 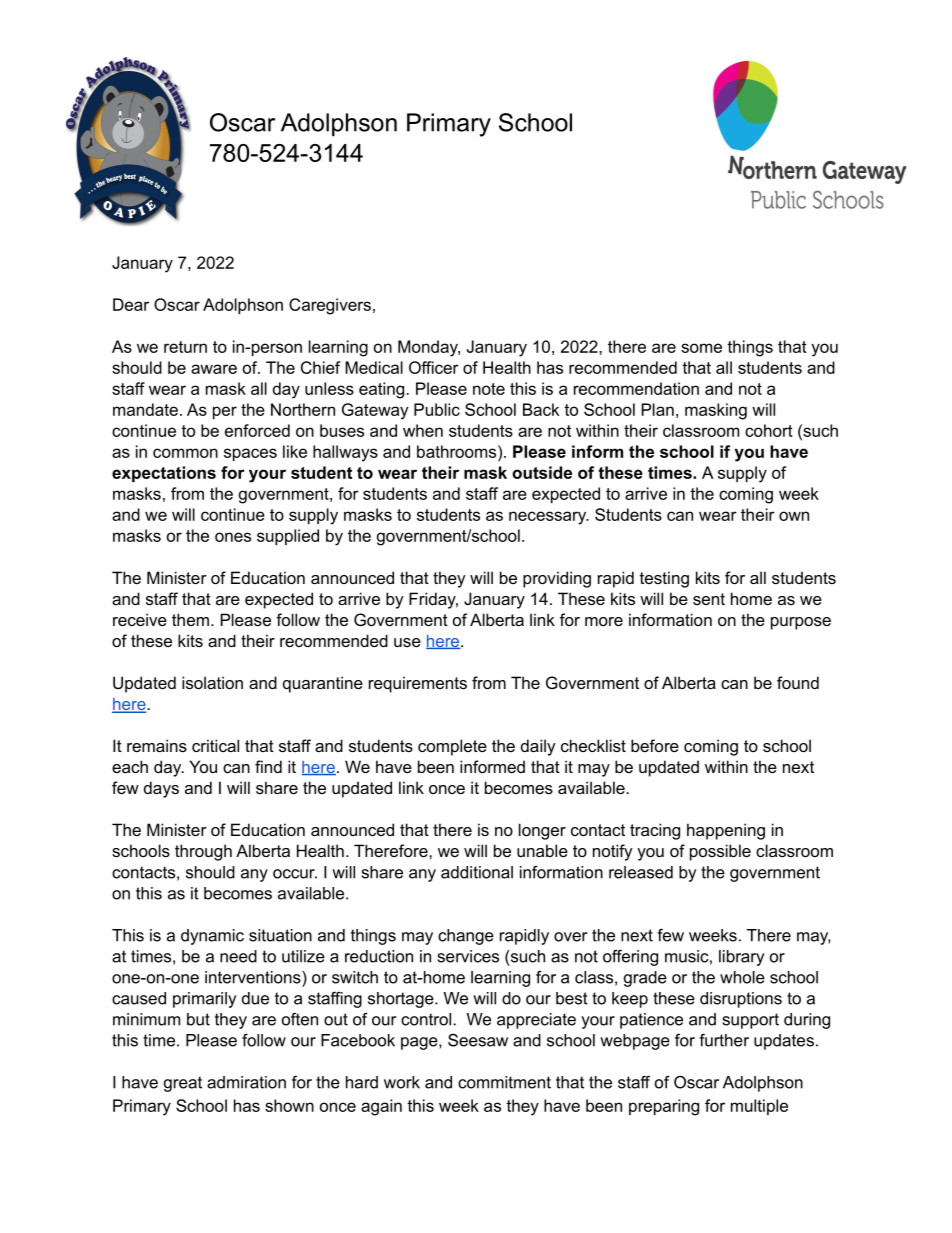 I want to click on Officer, so click(x=434, y=367).
